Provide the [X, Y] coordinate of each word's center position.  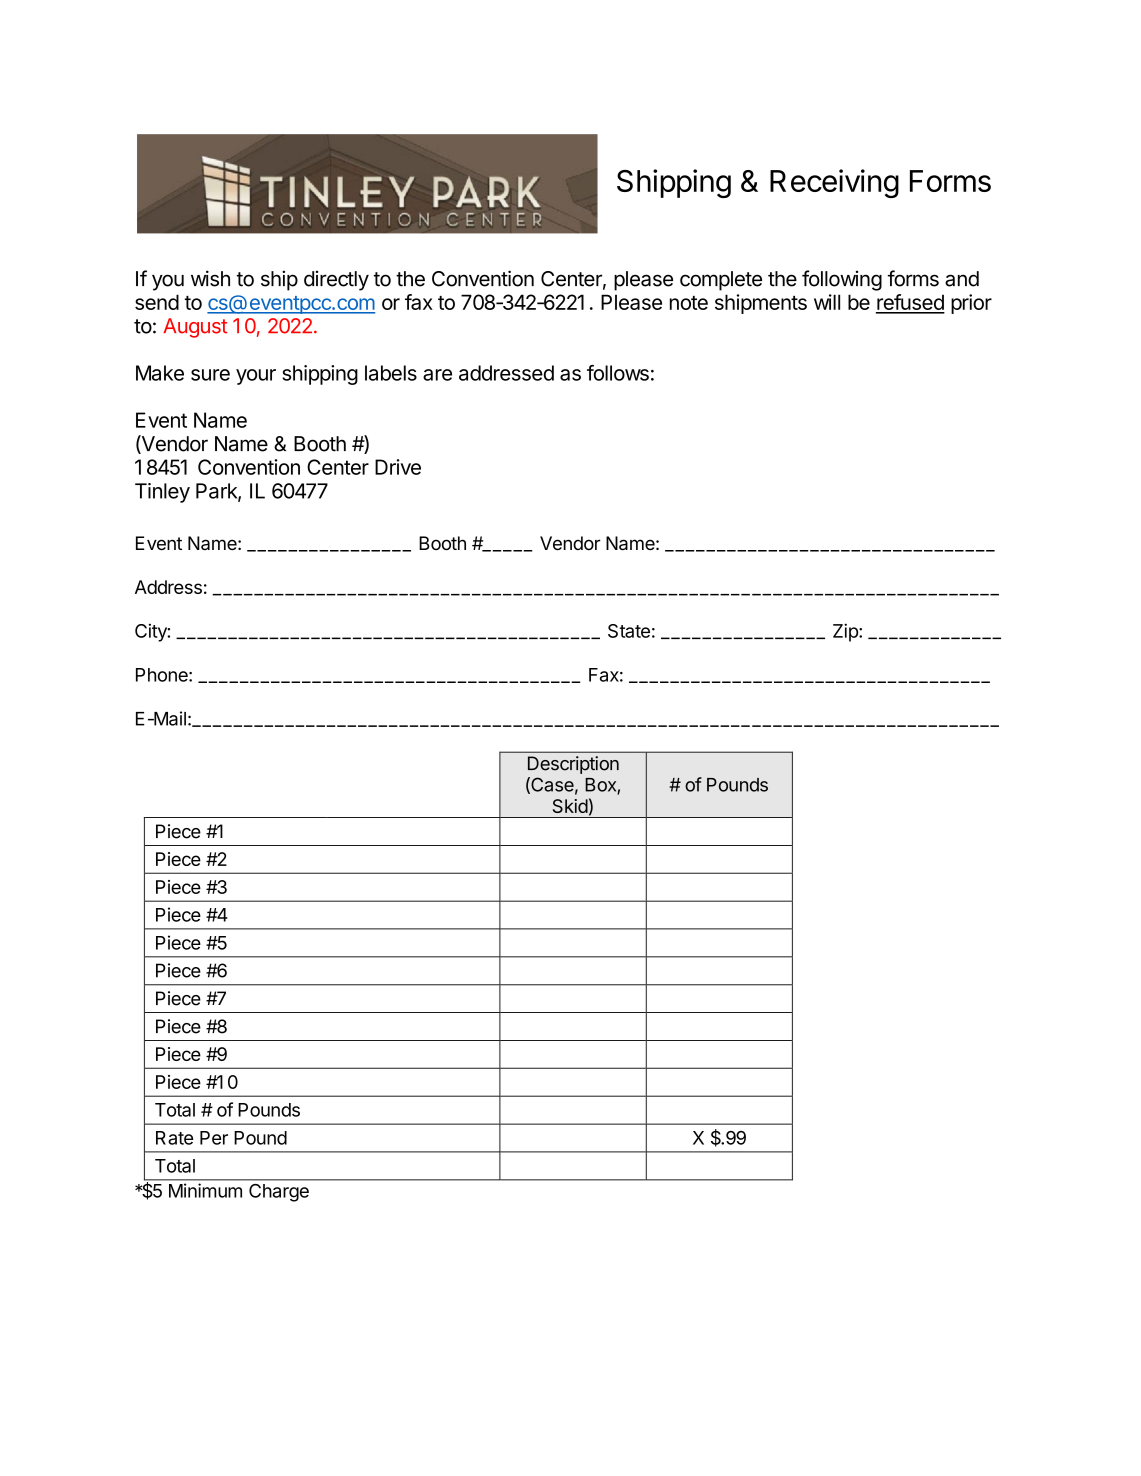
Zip [846, 632]
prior [971, 304]
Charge [279, 1193]
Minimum [205, 1190]
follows [618, 373]
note [689, 303]
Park [217, 492]
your [256, 377]
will [827, 302]
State [629, 631]
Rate [174, 1138]
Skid [570, 806]
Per [214, 1138]
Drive [398, 467]
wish [210, 278]
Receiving [834, 183]
